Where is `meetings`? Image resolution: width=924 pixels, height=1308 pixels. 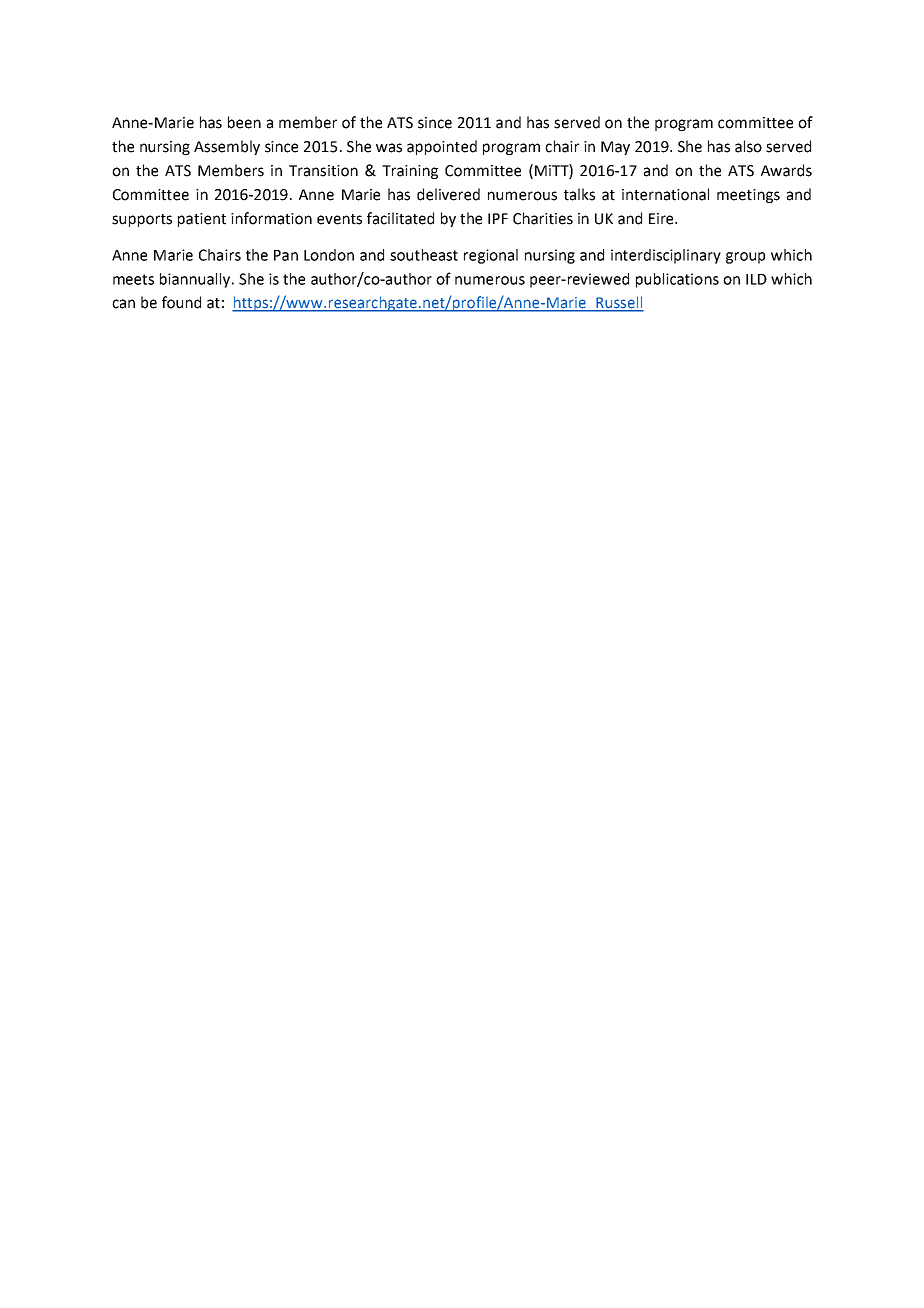 meetings is located at coordinates (748, 196).
